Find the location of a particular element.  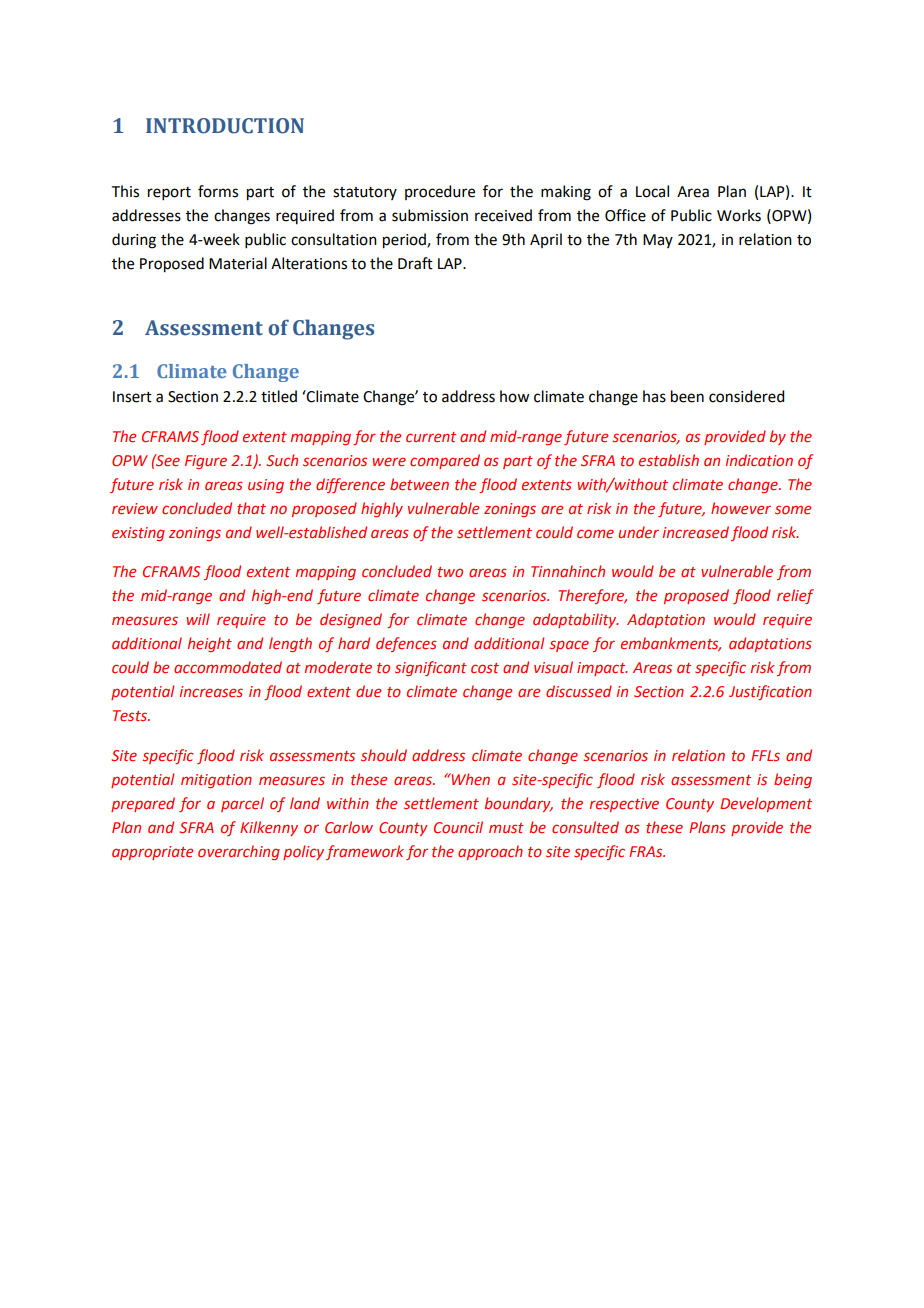

however is located at coordinates (741, 508).
